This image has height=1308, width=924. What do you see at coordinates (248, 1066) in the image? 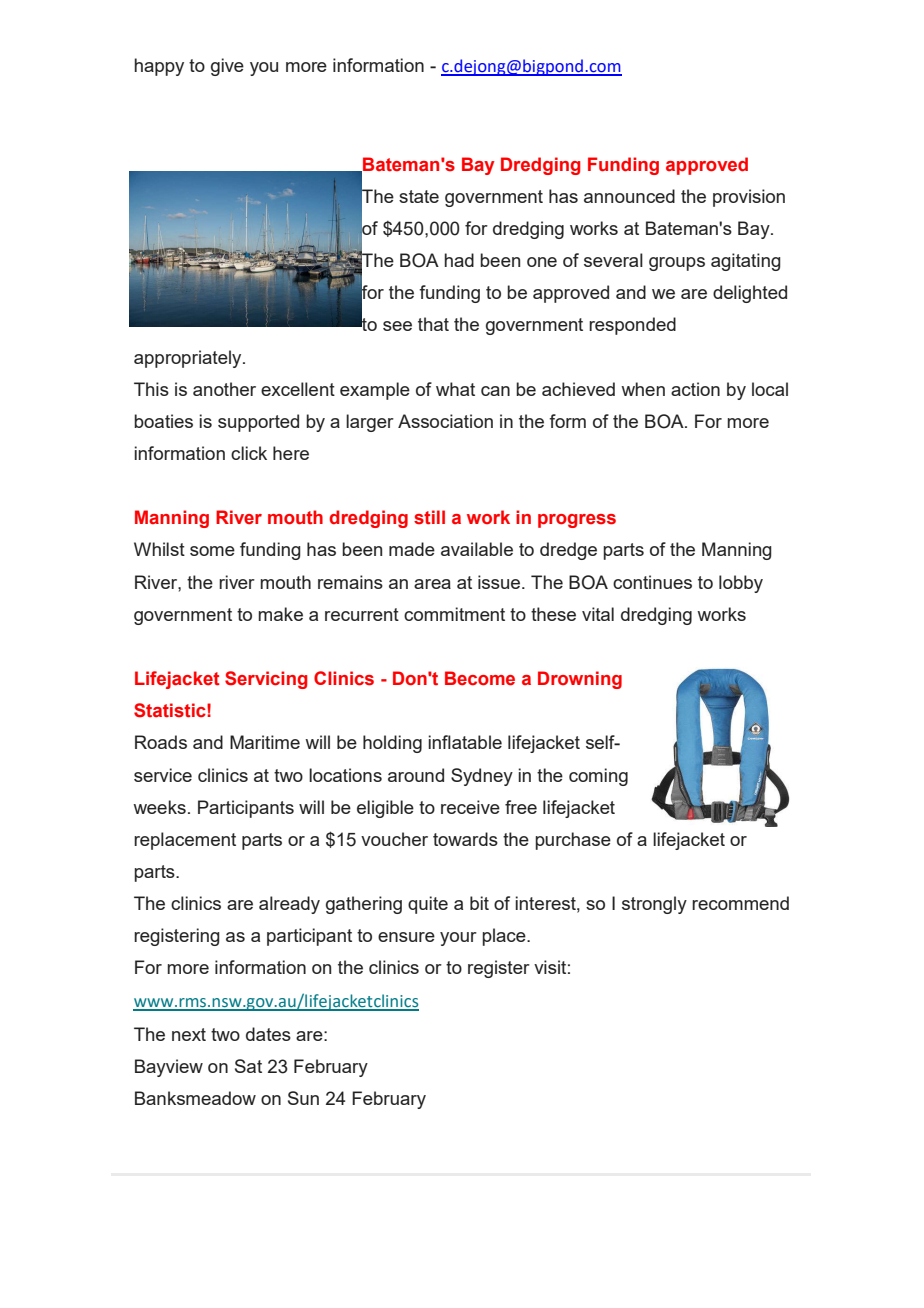
I see `Sat` at bounding box center [248, 1066].
